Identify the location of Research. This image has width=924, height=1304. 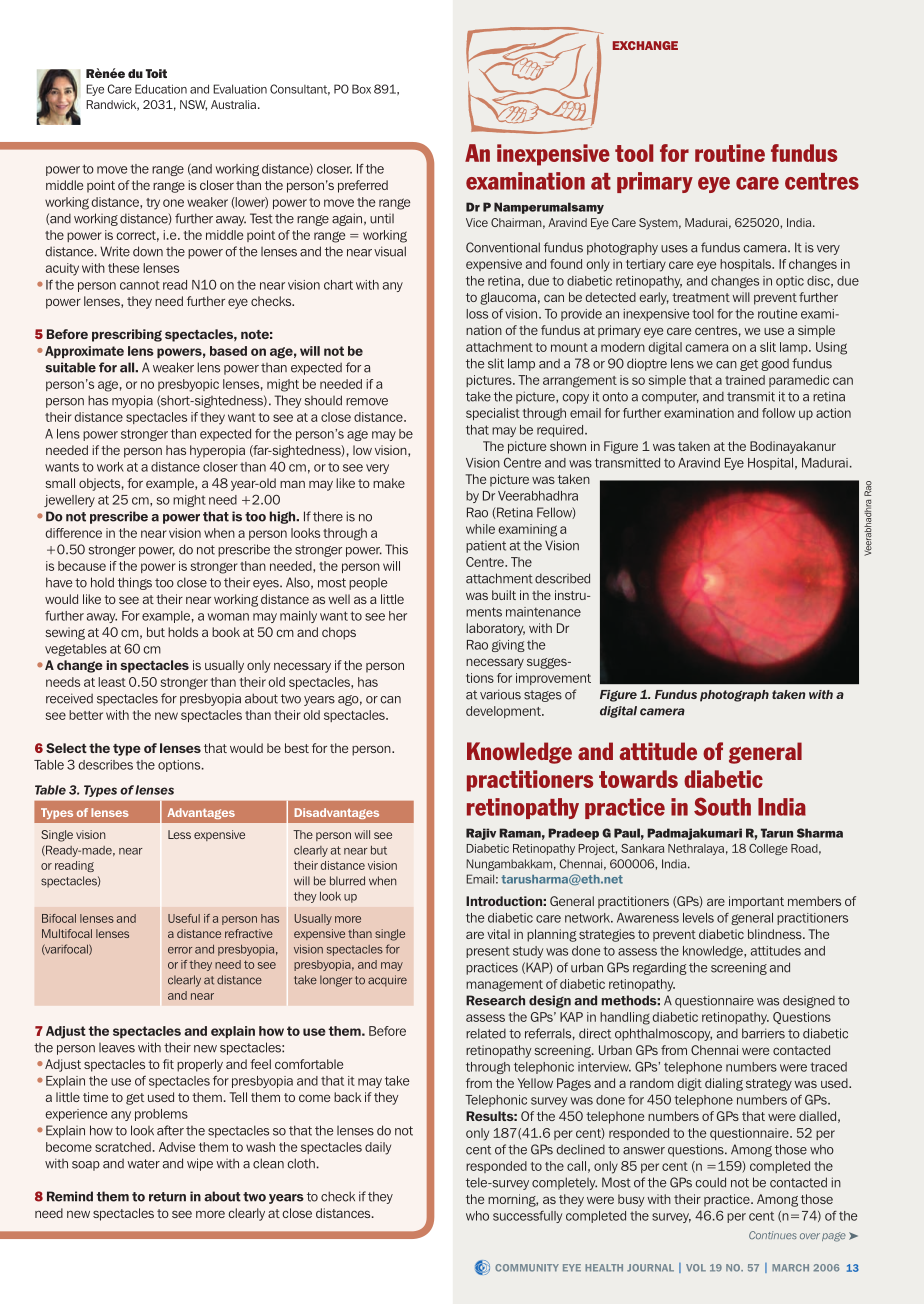
(495, 1000).
